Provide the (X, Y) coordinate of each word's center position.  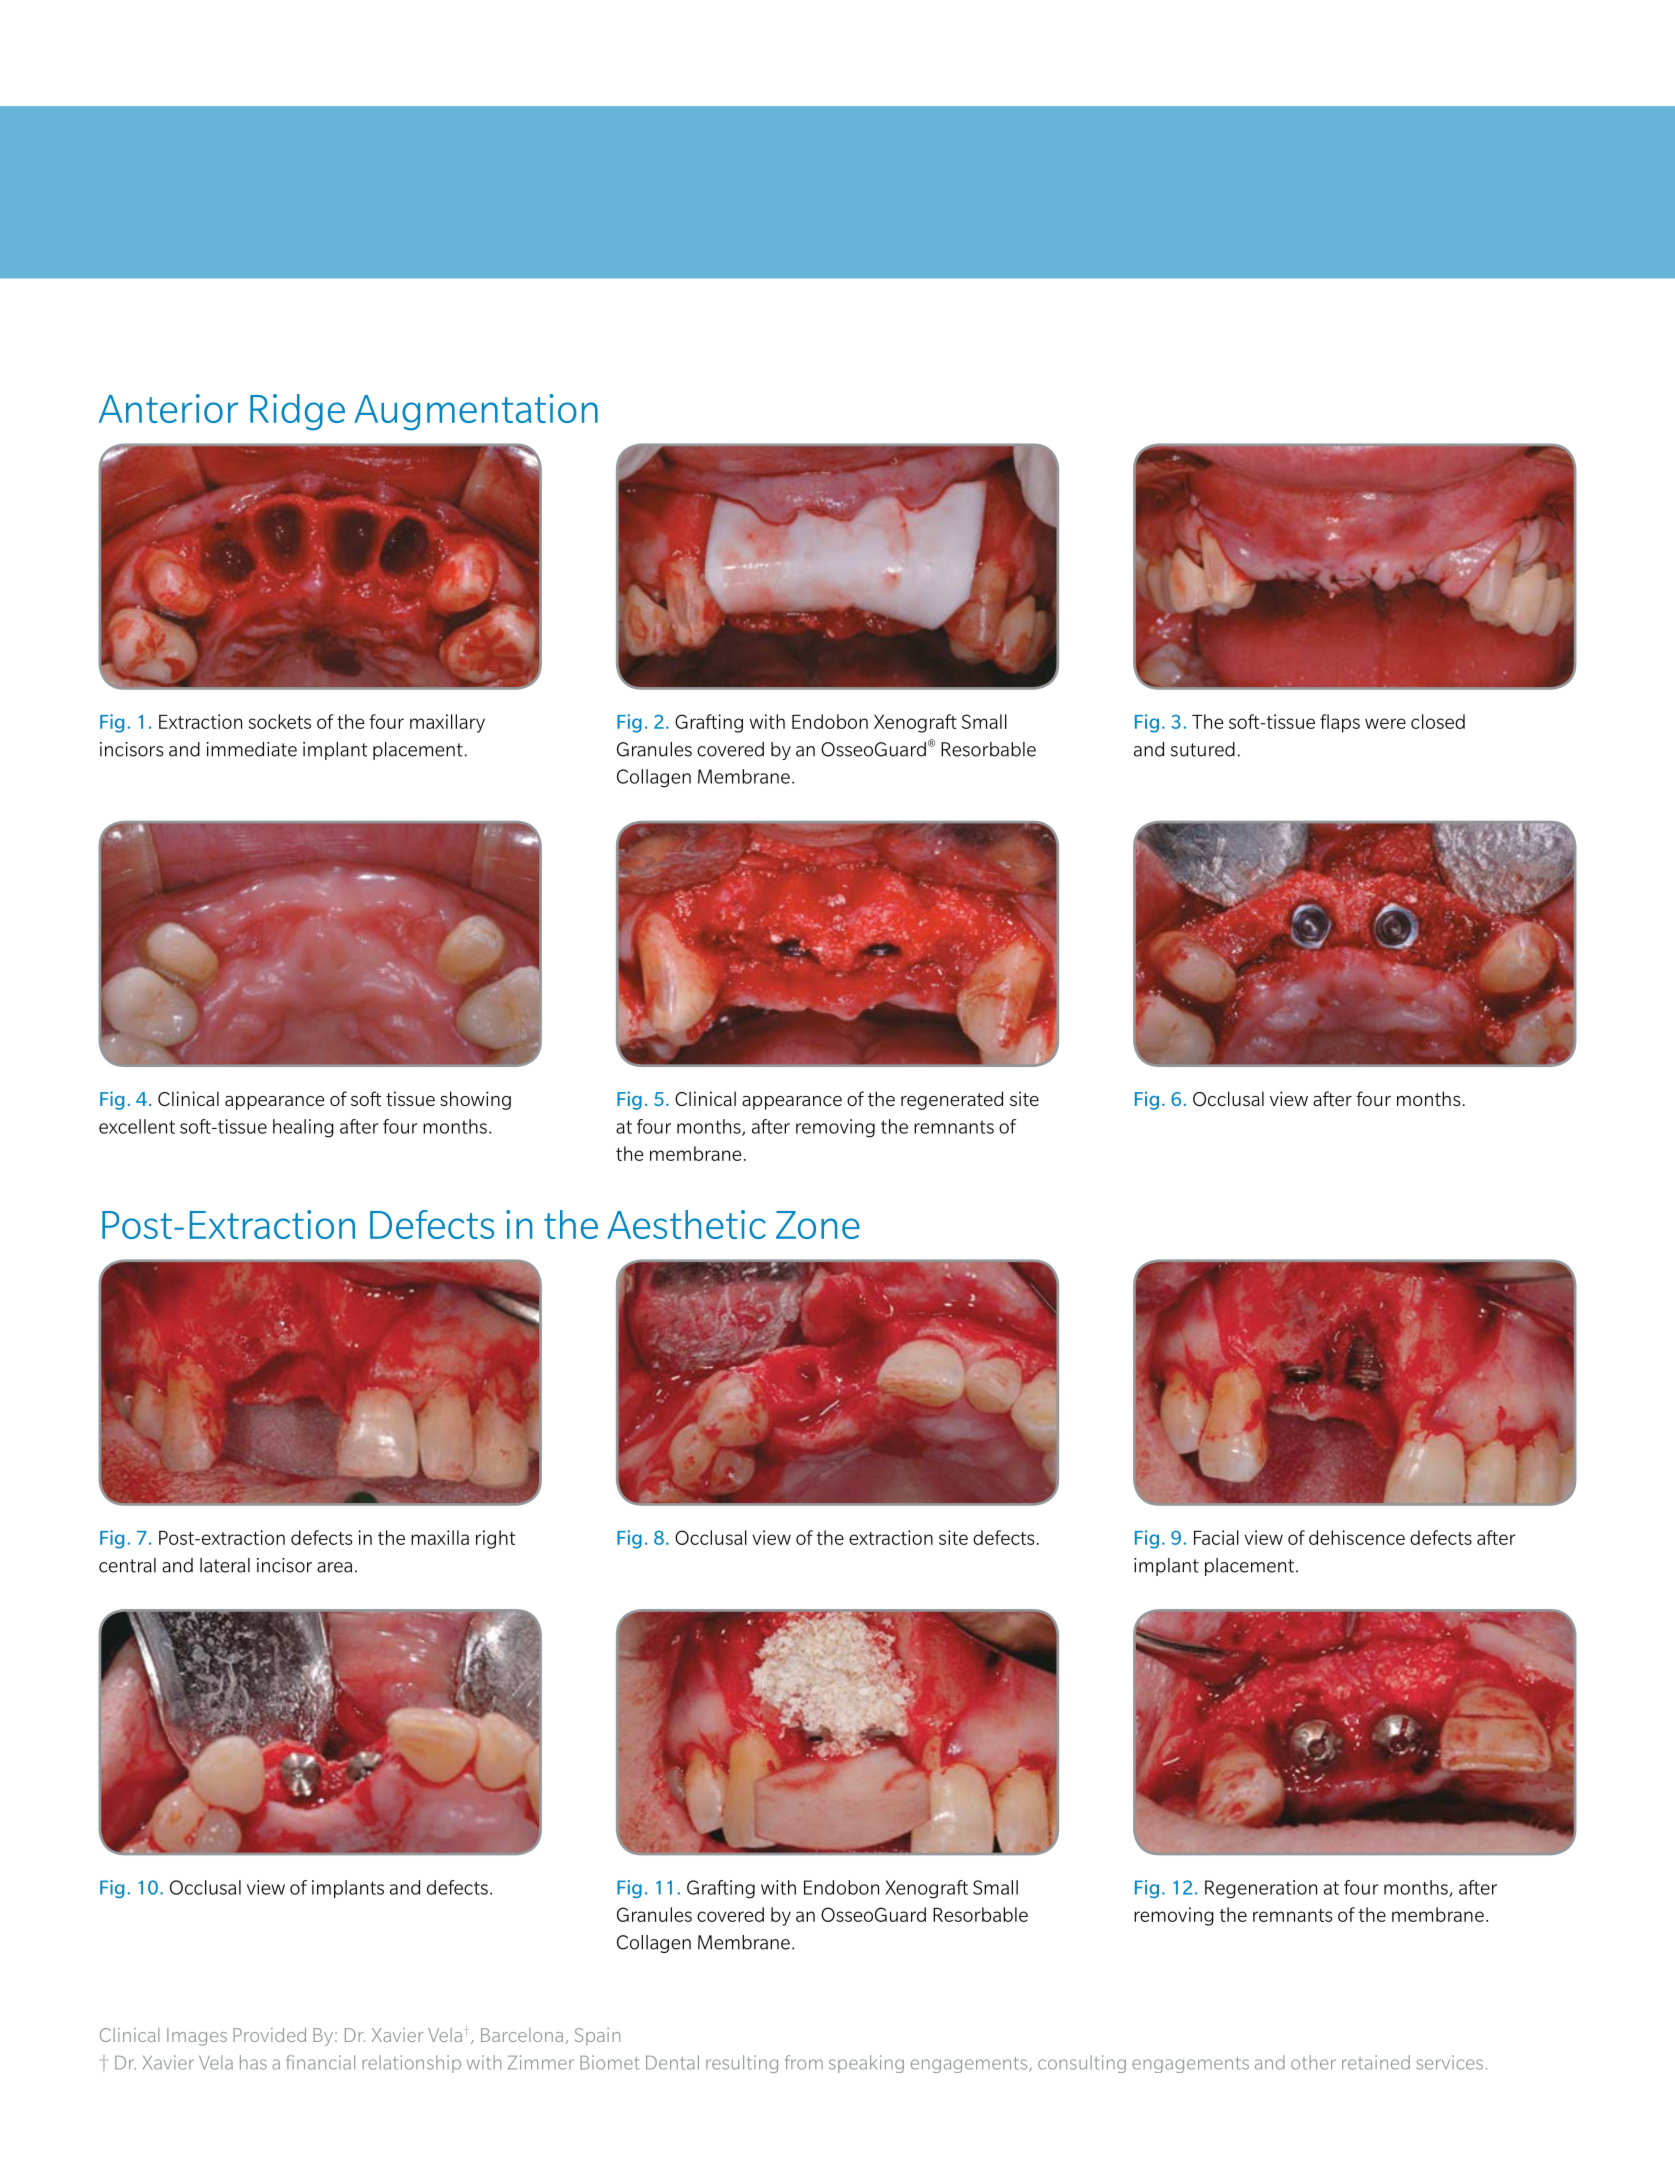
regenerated (952, 1100)
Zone (818, 1225)
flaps (1340, 723)
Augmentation (476, 412)
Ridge (297, 412)
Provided (269, 2035)
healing (303, 1128)
